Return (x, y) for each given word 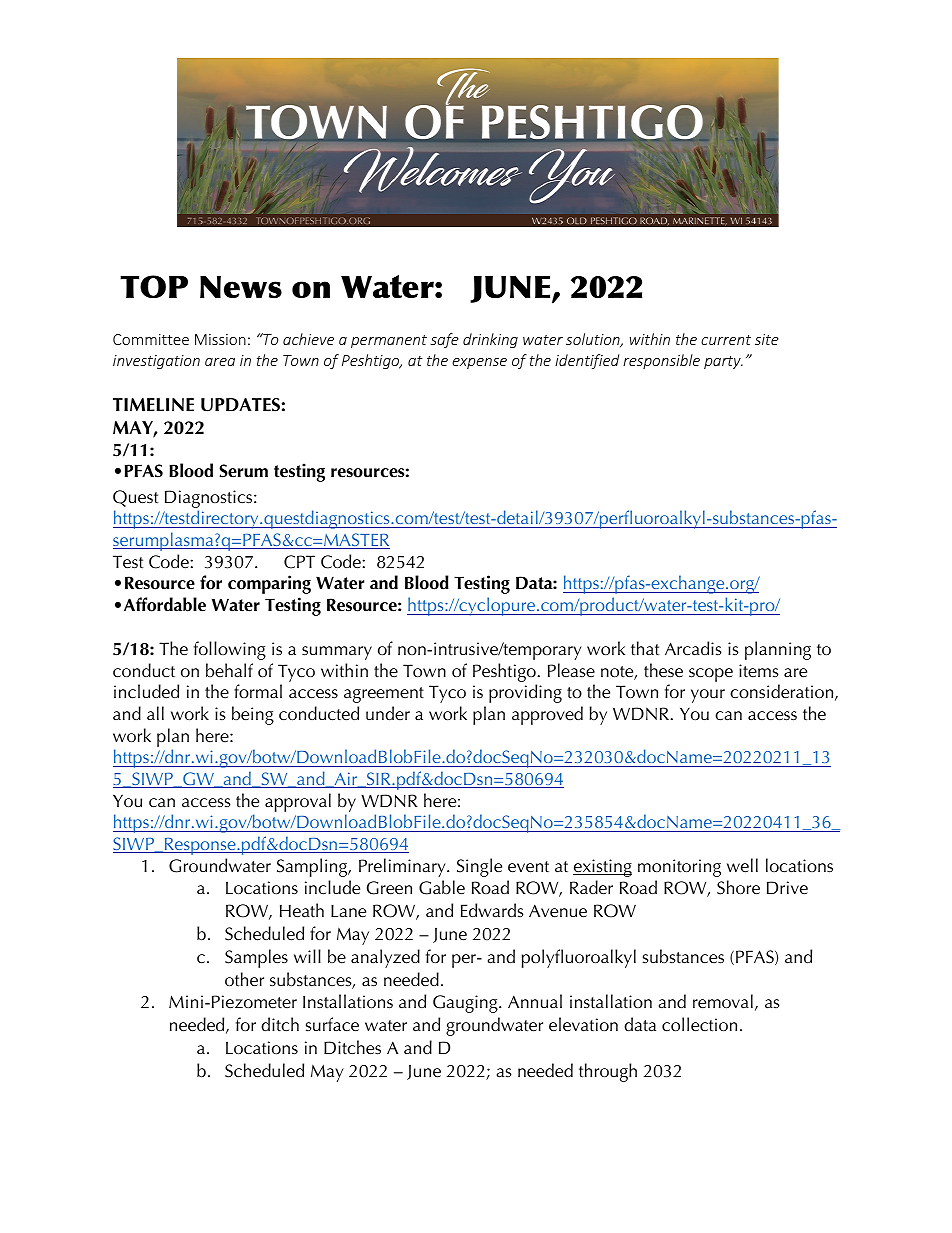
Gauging (466, 1004)
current (726, 340)
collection (699, 1024)
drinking (490, 340)
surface (332, 1024)
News (241, 287)
